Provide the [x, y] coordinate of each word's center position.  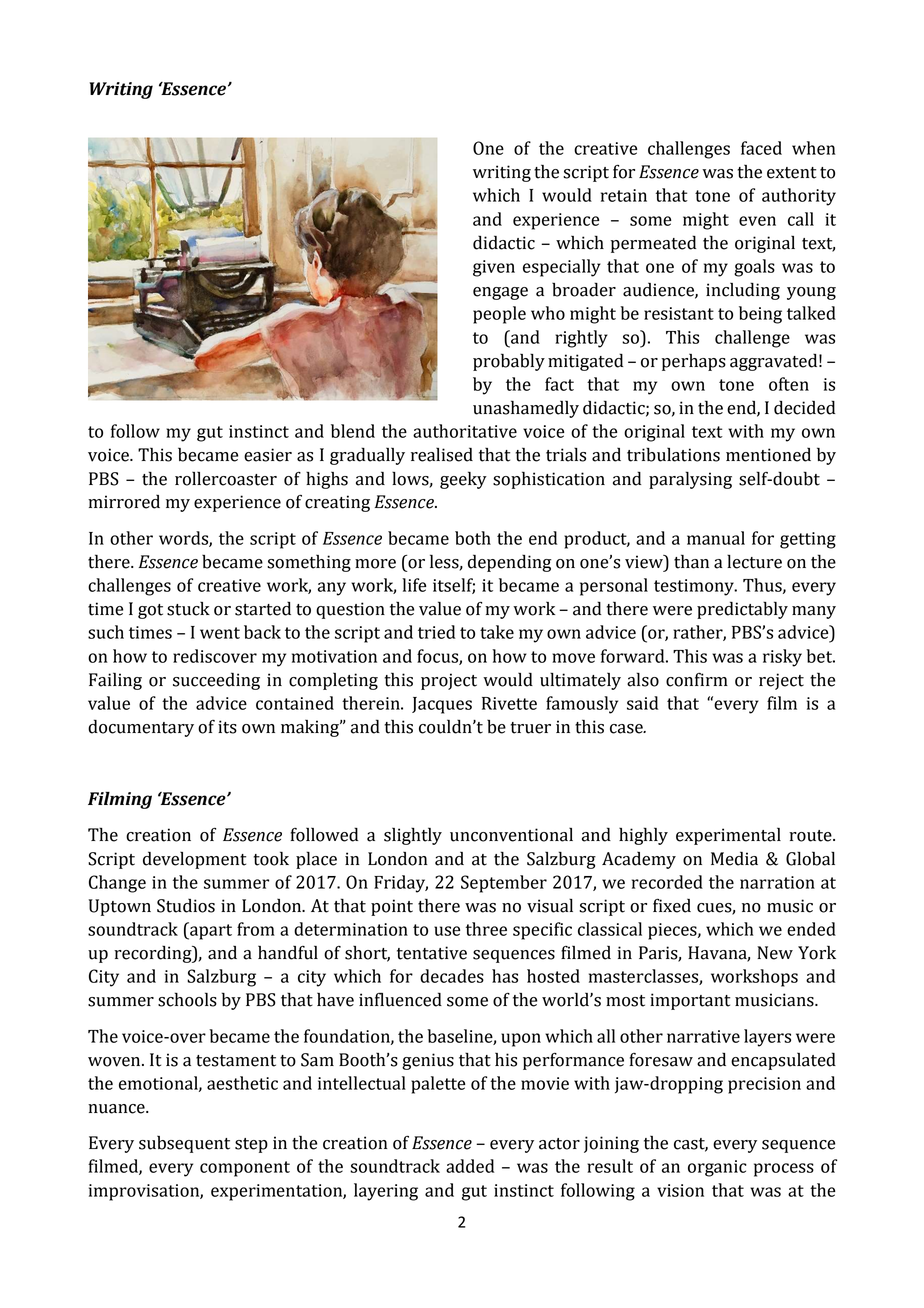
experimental [728, 836]
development [194, 860]
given [494, 268]
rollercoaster [226, 479]
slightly [413, 836]
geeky [463, 480]
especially [562, 268]
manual [716, 538]
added [470, 1166]
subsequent [184, 1144]
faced [761, 148]
